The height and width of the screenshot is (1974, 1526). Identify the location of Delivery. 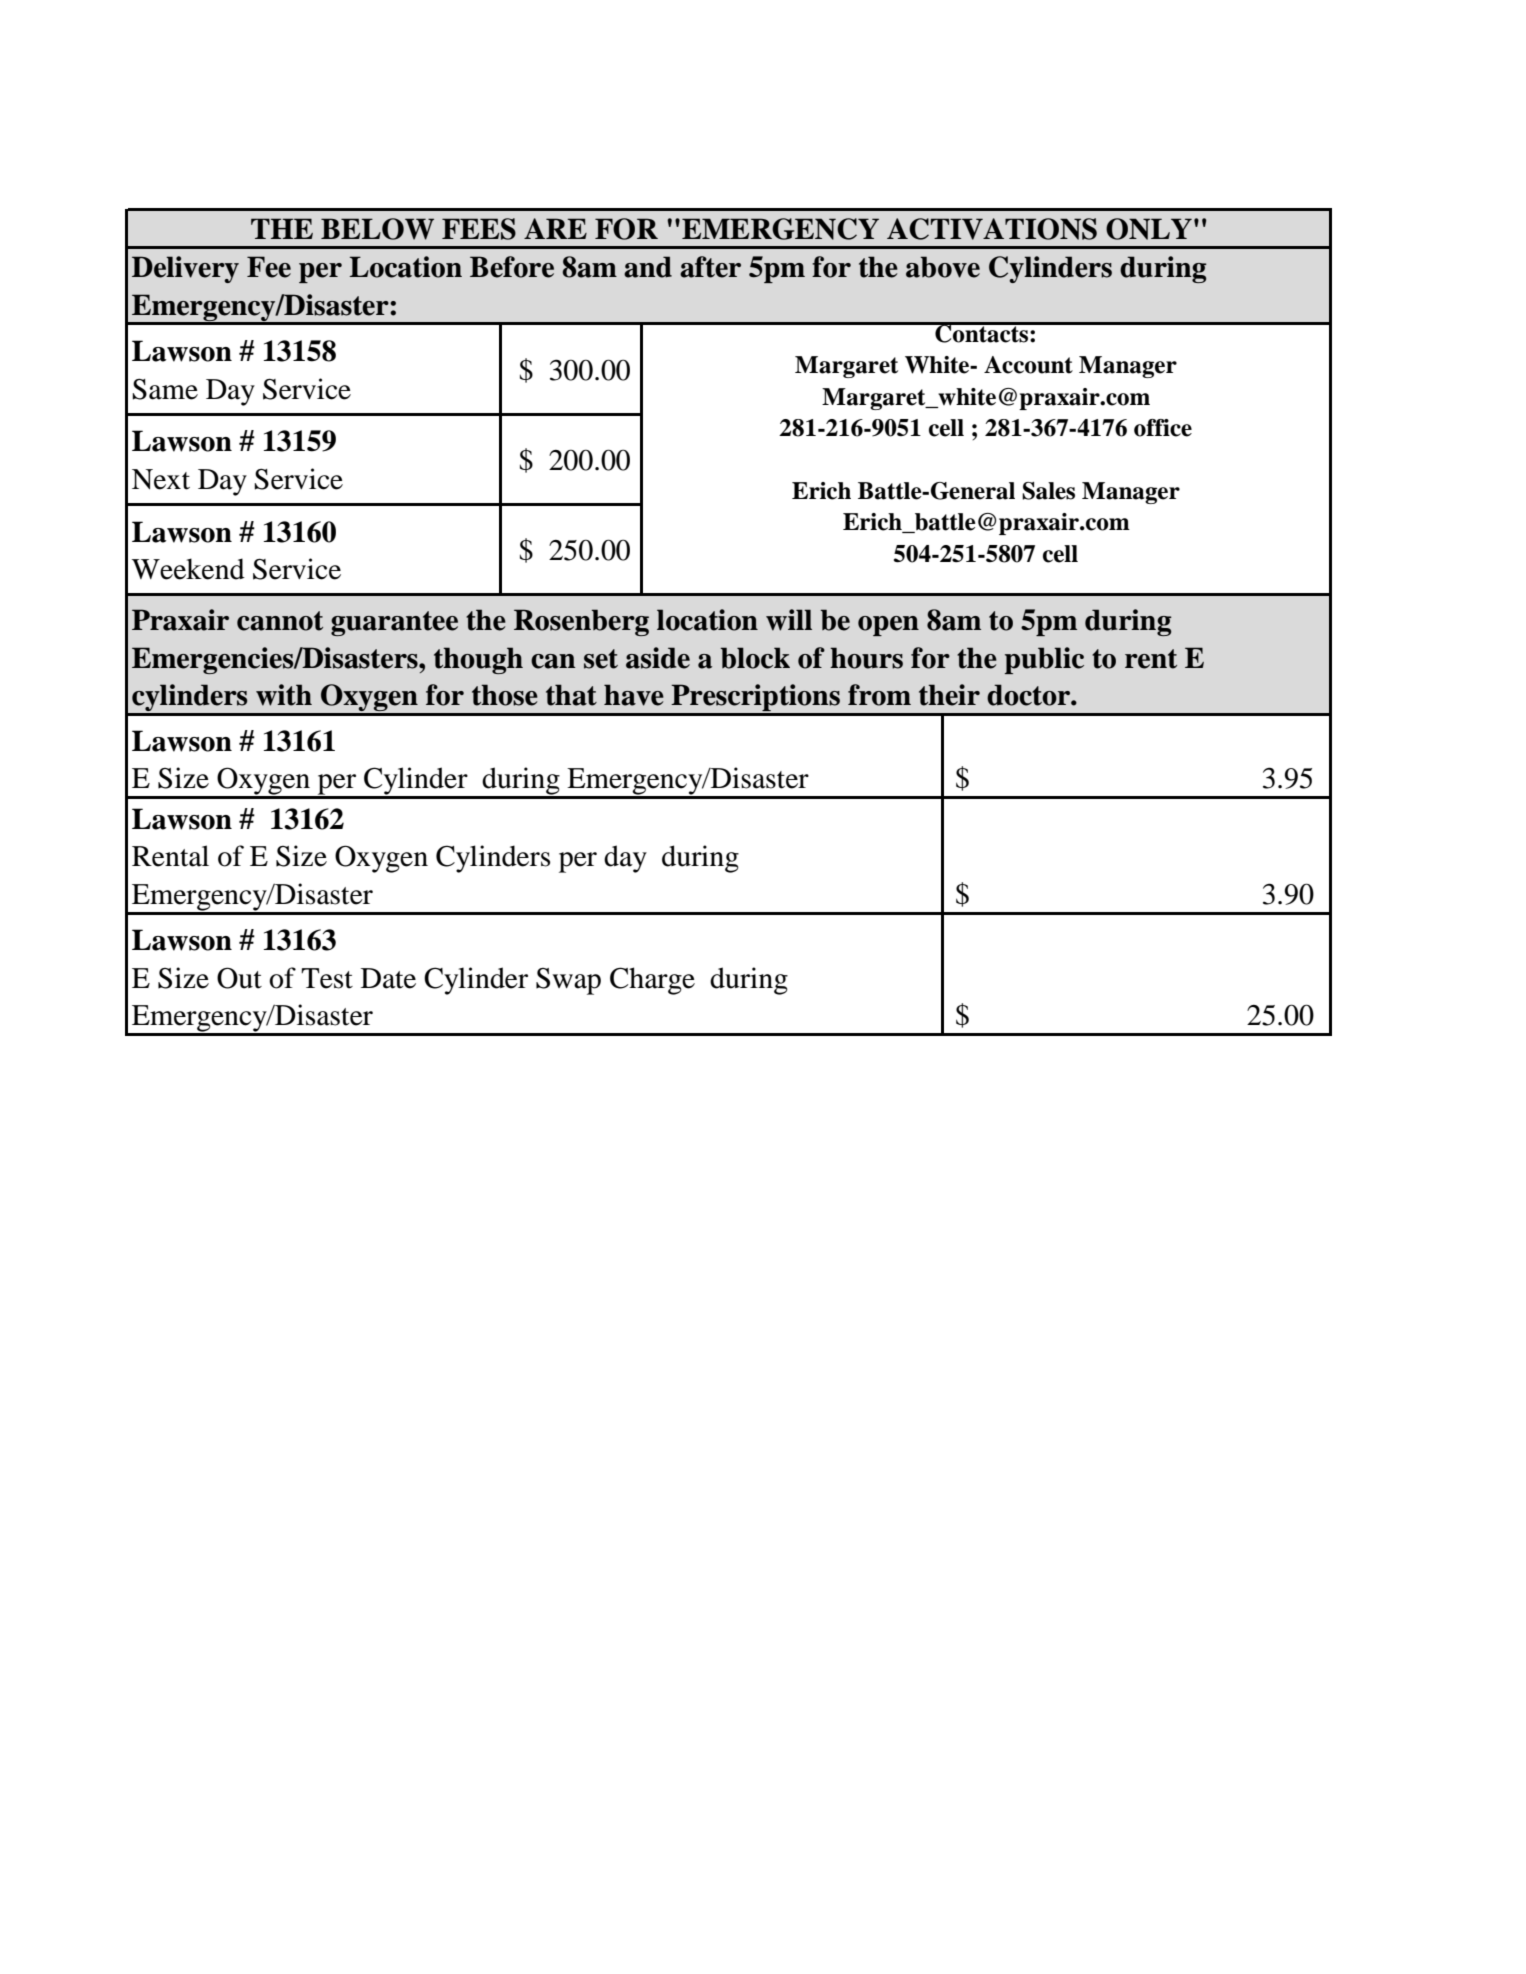
(185, 269).
